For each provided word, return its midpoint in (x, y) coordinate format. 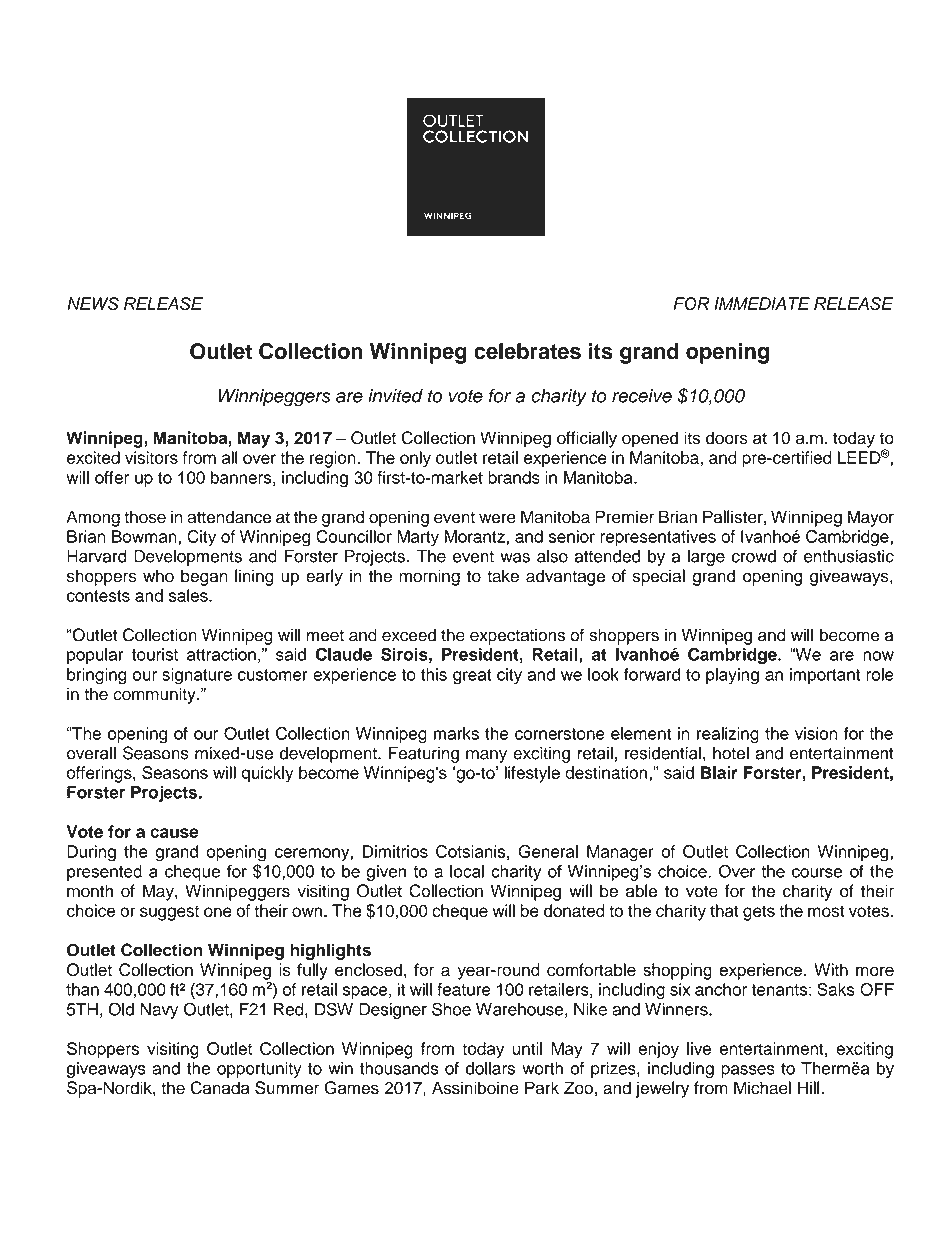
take (503, 576)
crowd (754, 556)
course (817, 873)
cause (174, 833)
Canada (220, 1088)
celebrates (527, 351)
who (158, 576)
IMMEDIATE (762, 303)
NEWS (93, 303)
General (548, 851)
